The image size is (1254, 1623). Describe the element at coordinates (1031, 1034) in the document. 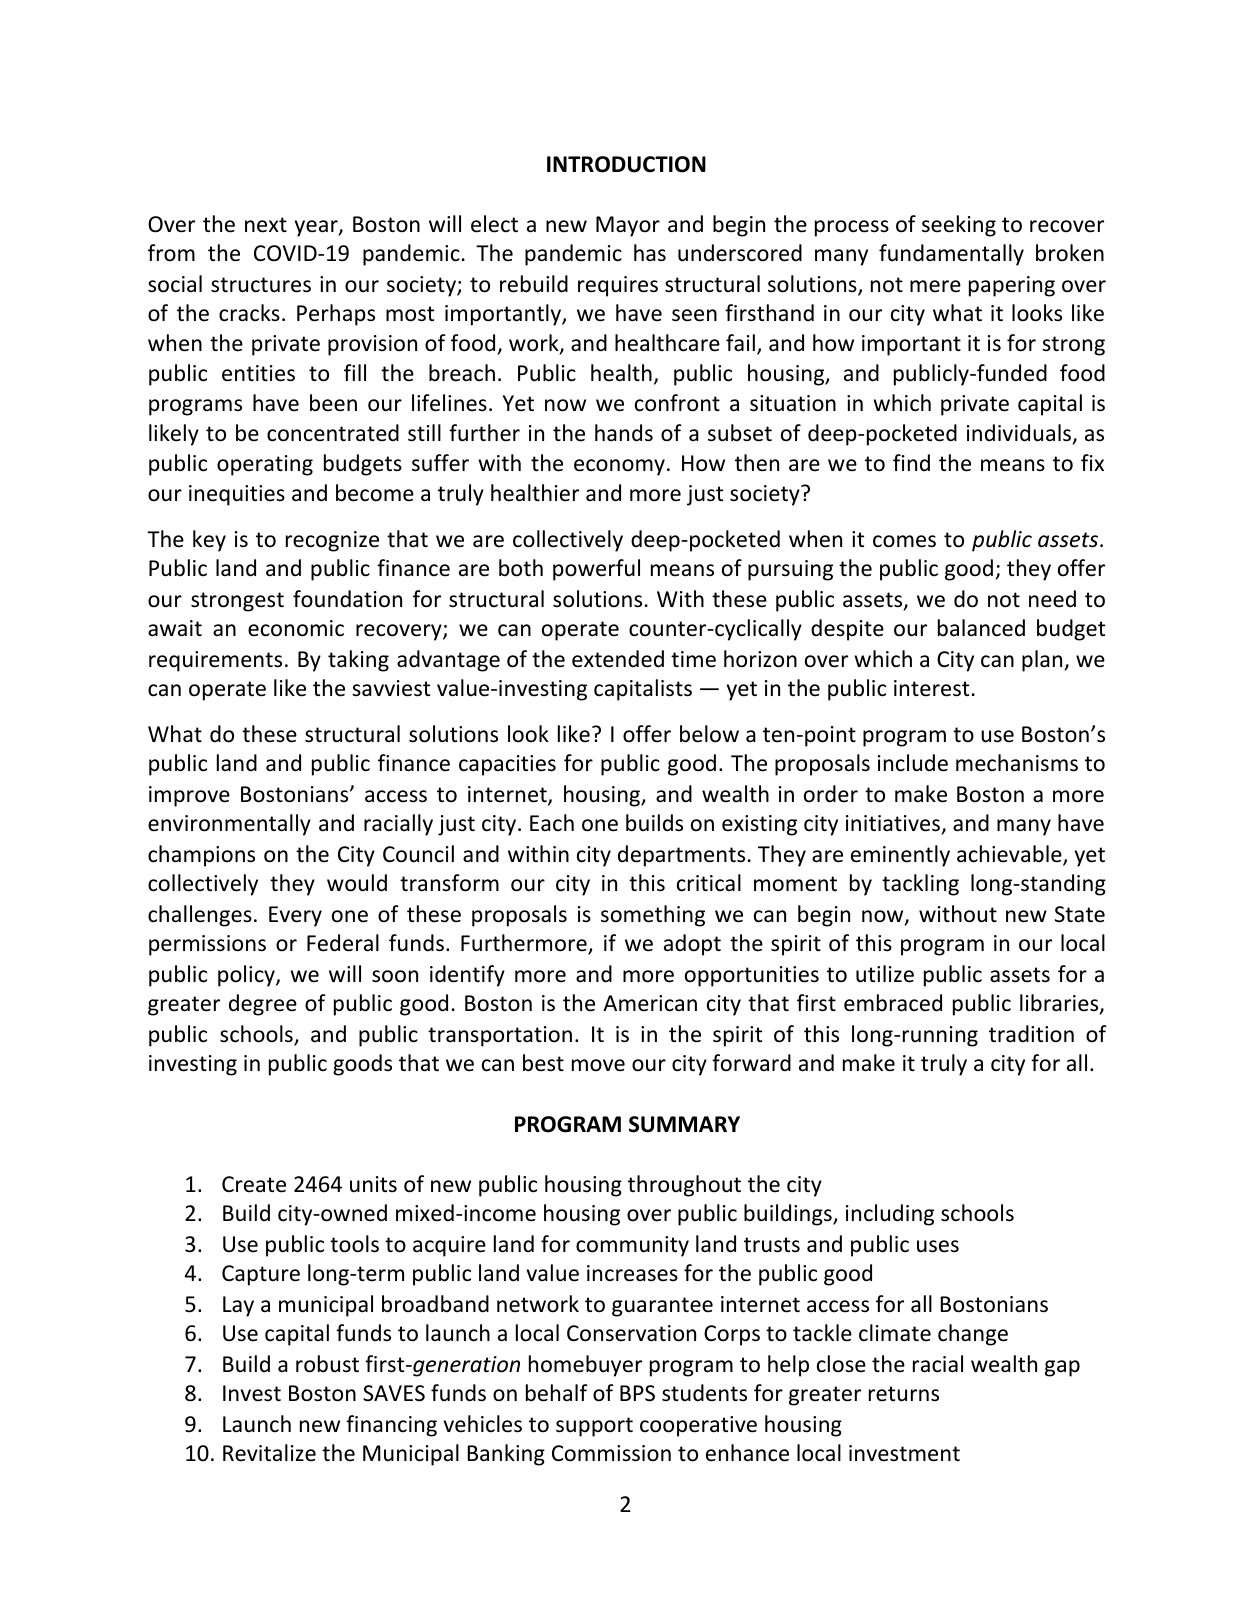

I see `tradition` at that location.
